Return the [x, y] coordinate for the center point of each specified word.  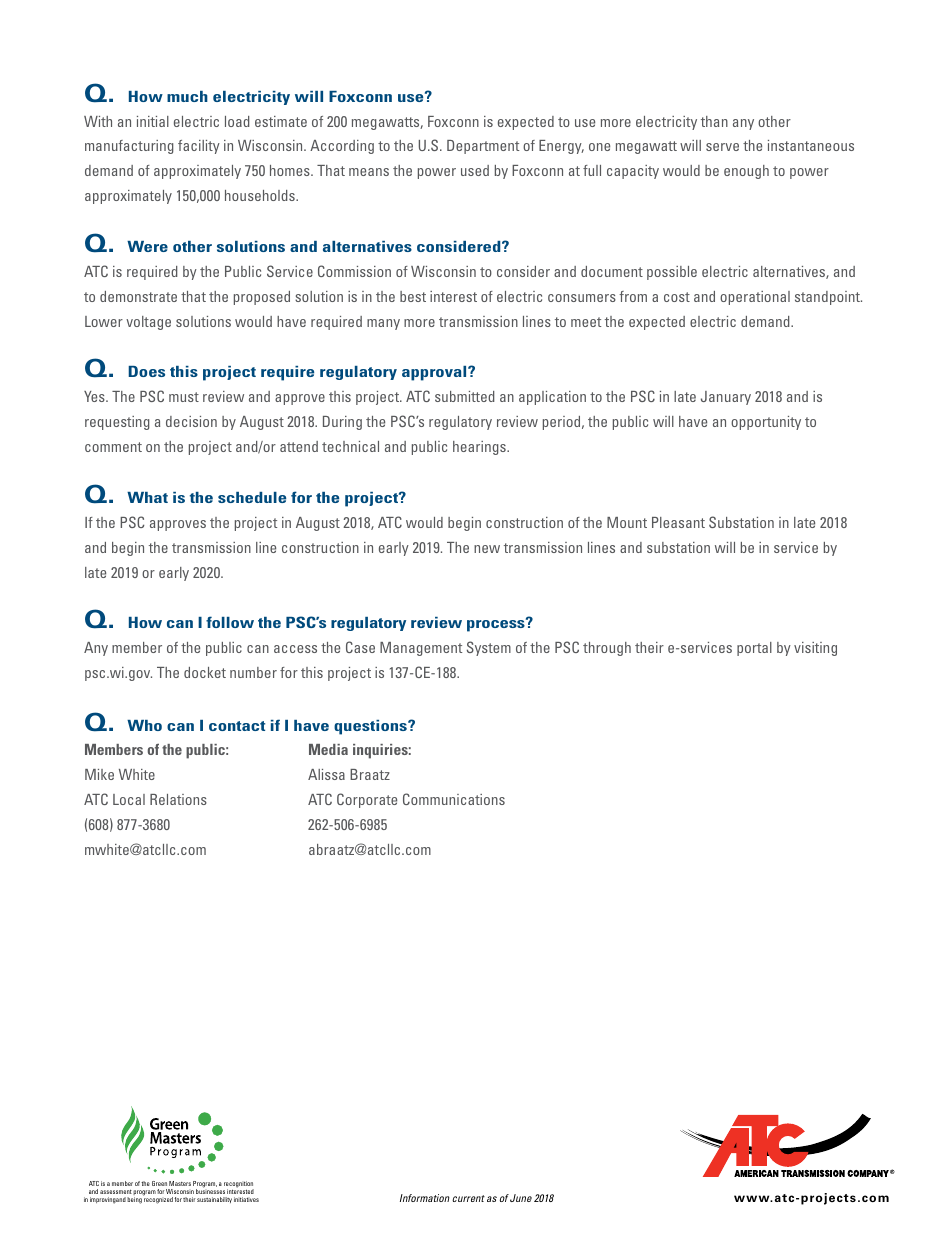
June [521, 1198]
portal [754, 649]
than [714, 121]
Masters [180, 1183]
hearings [480, 448]
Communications [454, 799]
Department [483, 147]
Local [129, 799]
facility [199, 147]
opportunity [766, 423]
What [147, 497]
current [468, 1198]
